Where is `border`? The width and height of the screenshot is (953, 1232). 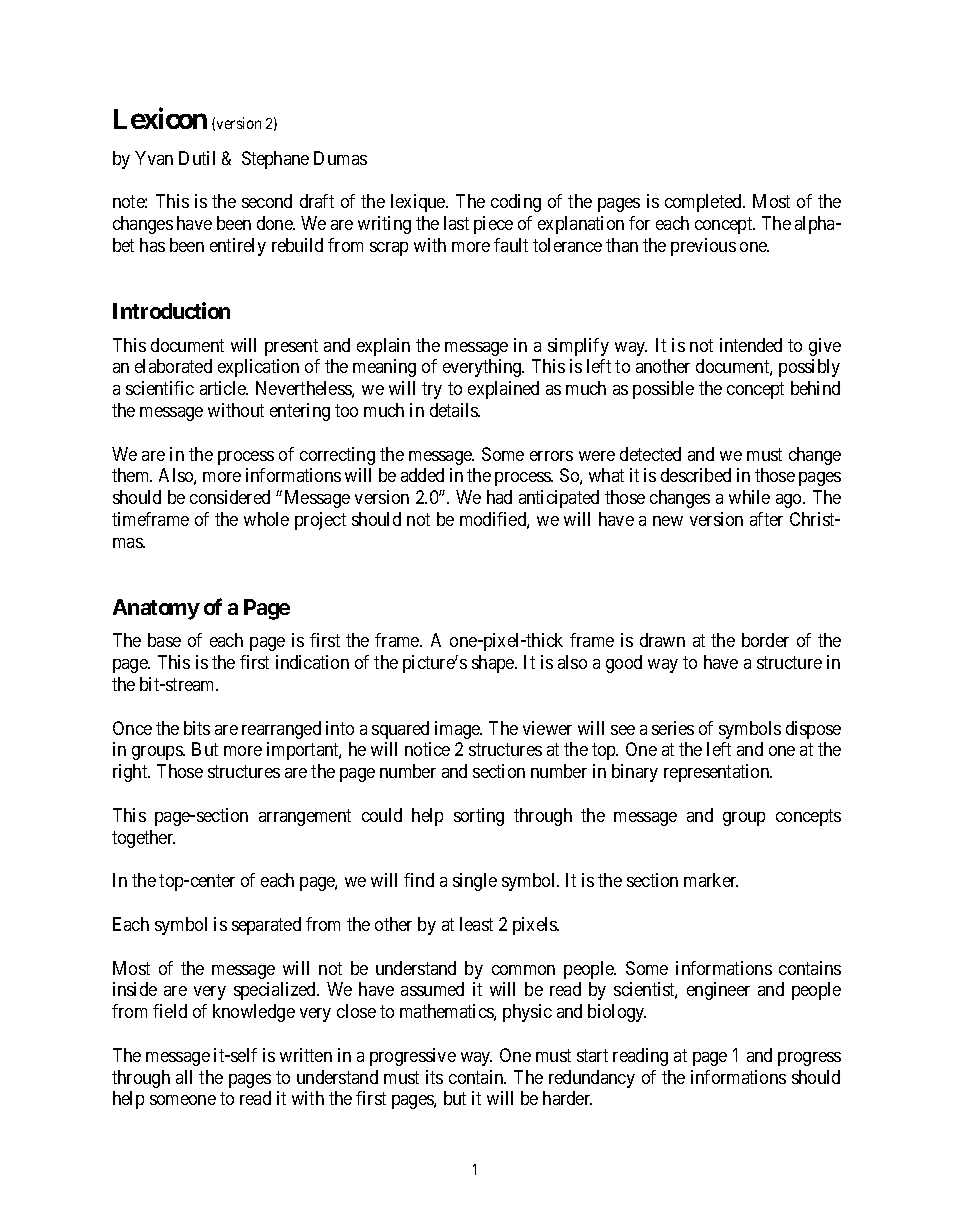 border is located at coordinates (765, 640).
